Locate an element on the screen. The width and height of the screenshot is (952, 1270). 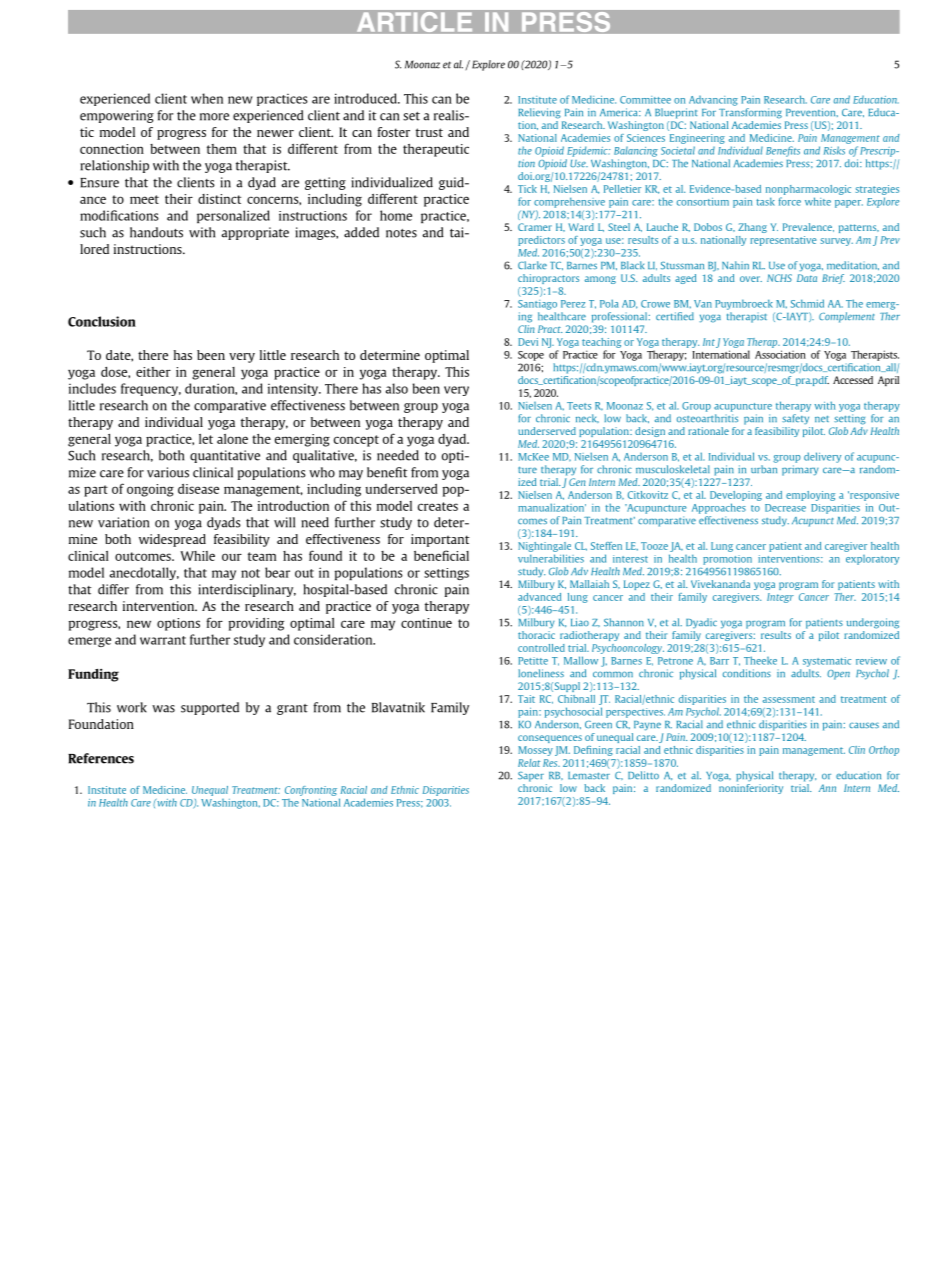
References is located at coordinates (101, 758).
